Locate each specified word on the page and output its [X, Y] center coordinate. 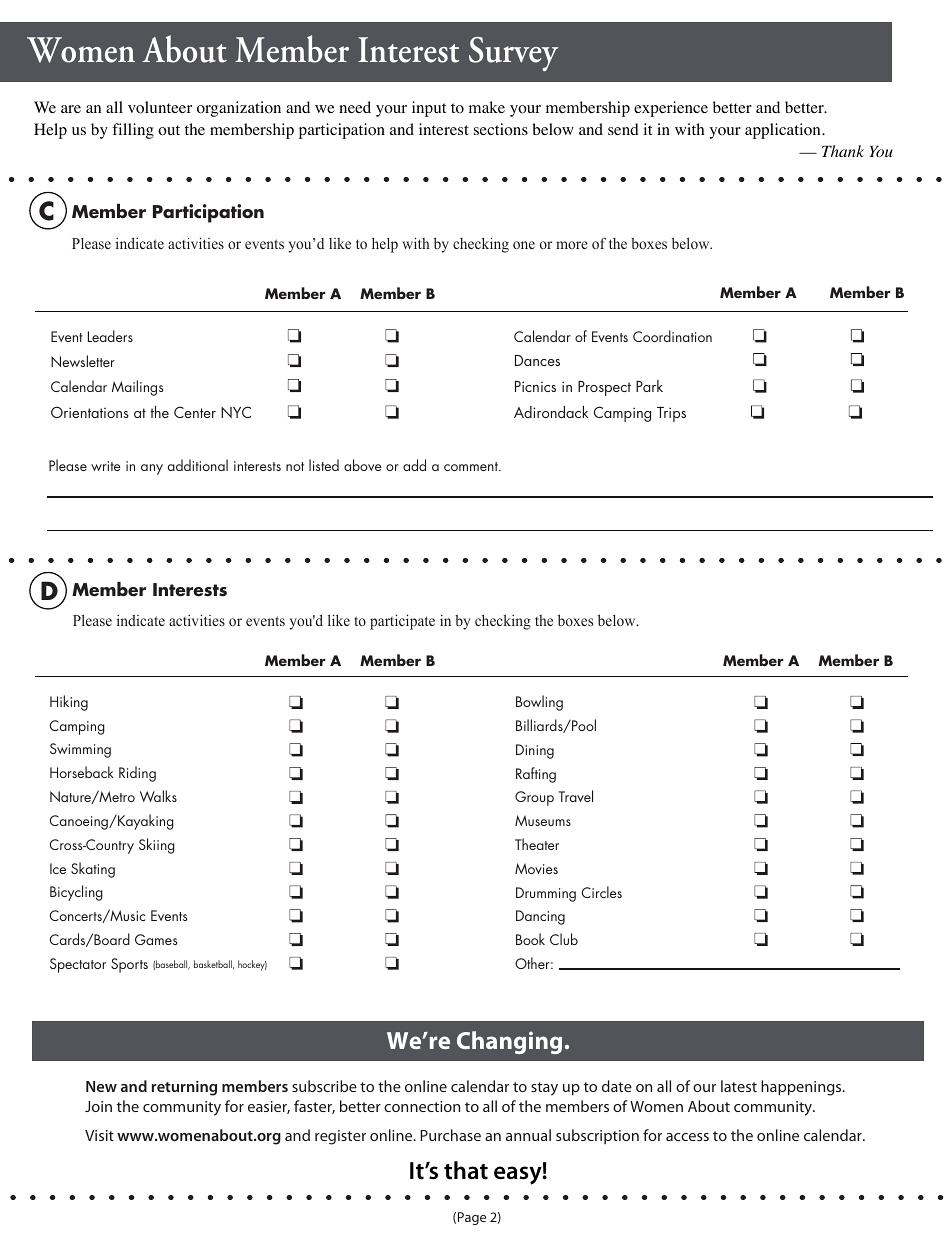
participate [402, 622]
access [687, 1137]
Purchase [450, 1135]
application [784, 131]
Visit [99, 1135]
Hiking [69, 703]
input [429, 109]
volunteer [160, 107]
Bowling [539, 703]
